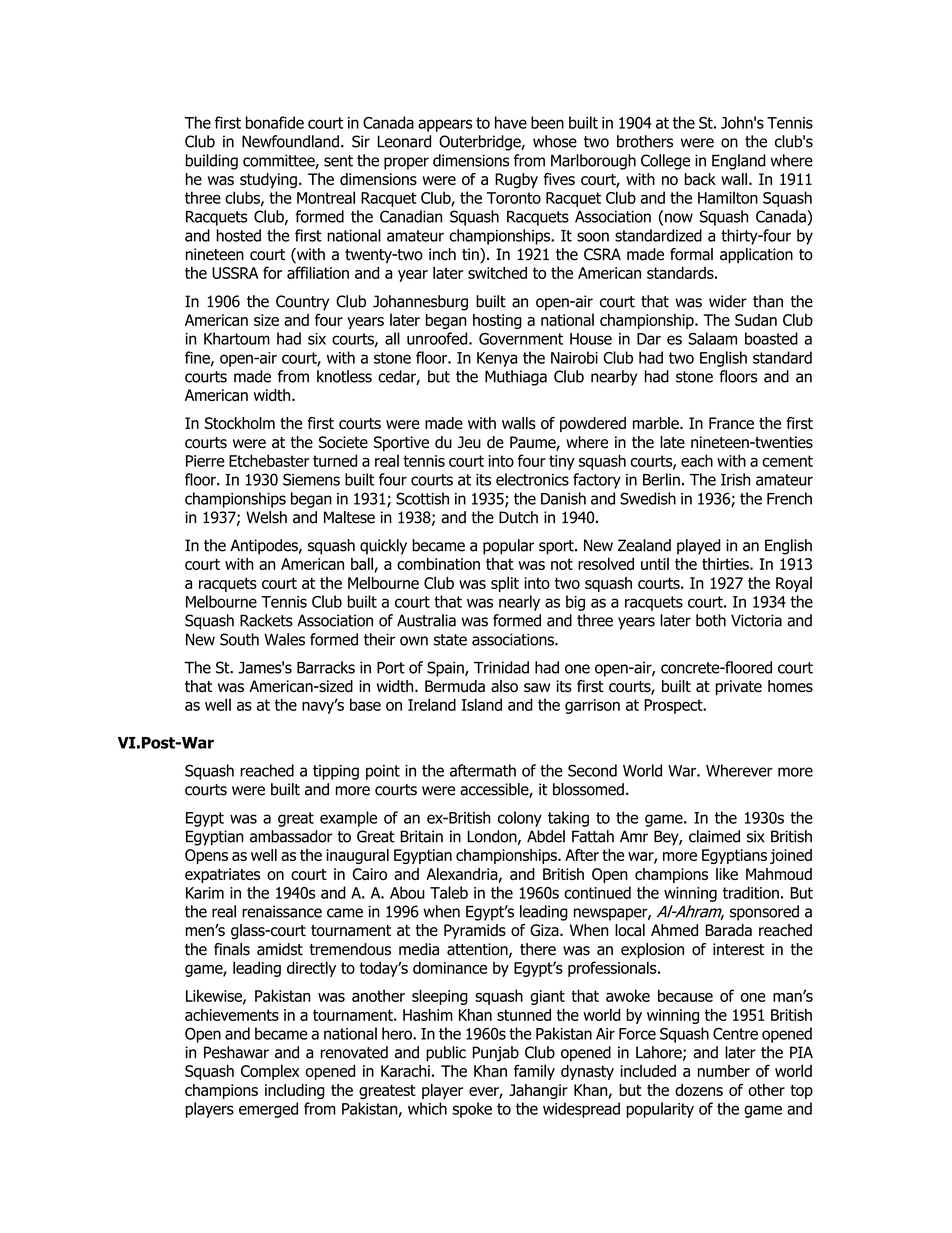  What do you see at coordinates (496, 1054) in the page?
I see `Punjab` at bounding box center [496, 1054].
